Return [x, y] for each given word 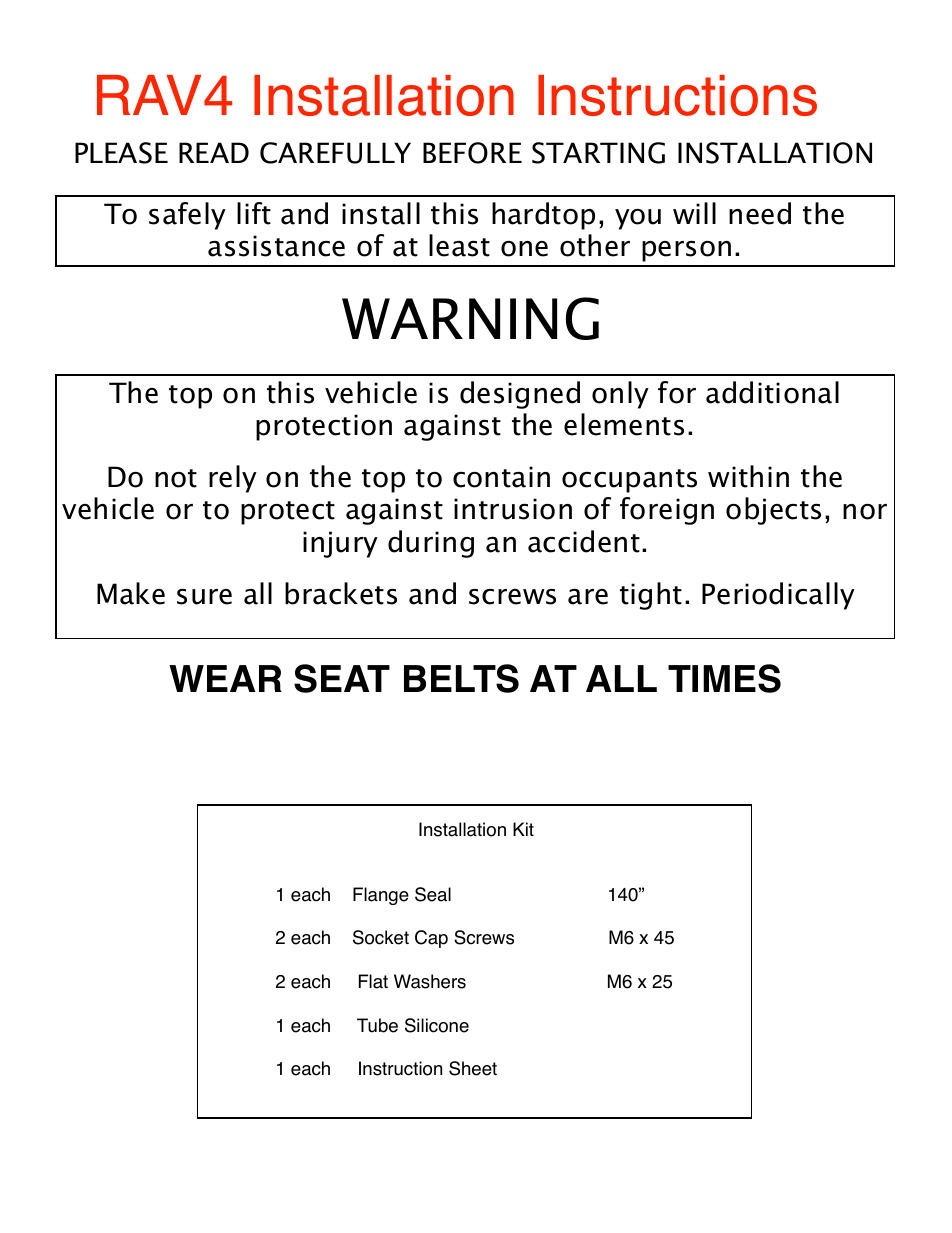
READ [214, 152]
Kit [523, 829]
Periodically [778, 596]
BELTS [461, 678]
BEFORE [472, 153]
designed [520, 395]
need [760, 213]
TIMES [724, 678]
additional [772, 392]
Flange [381, 896]
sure [204, 597]
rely [233, 479]
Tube [377, 1025]
